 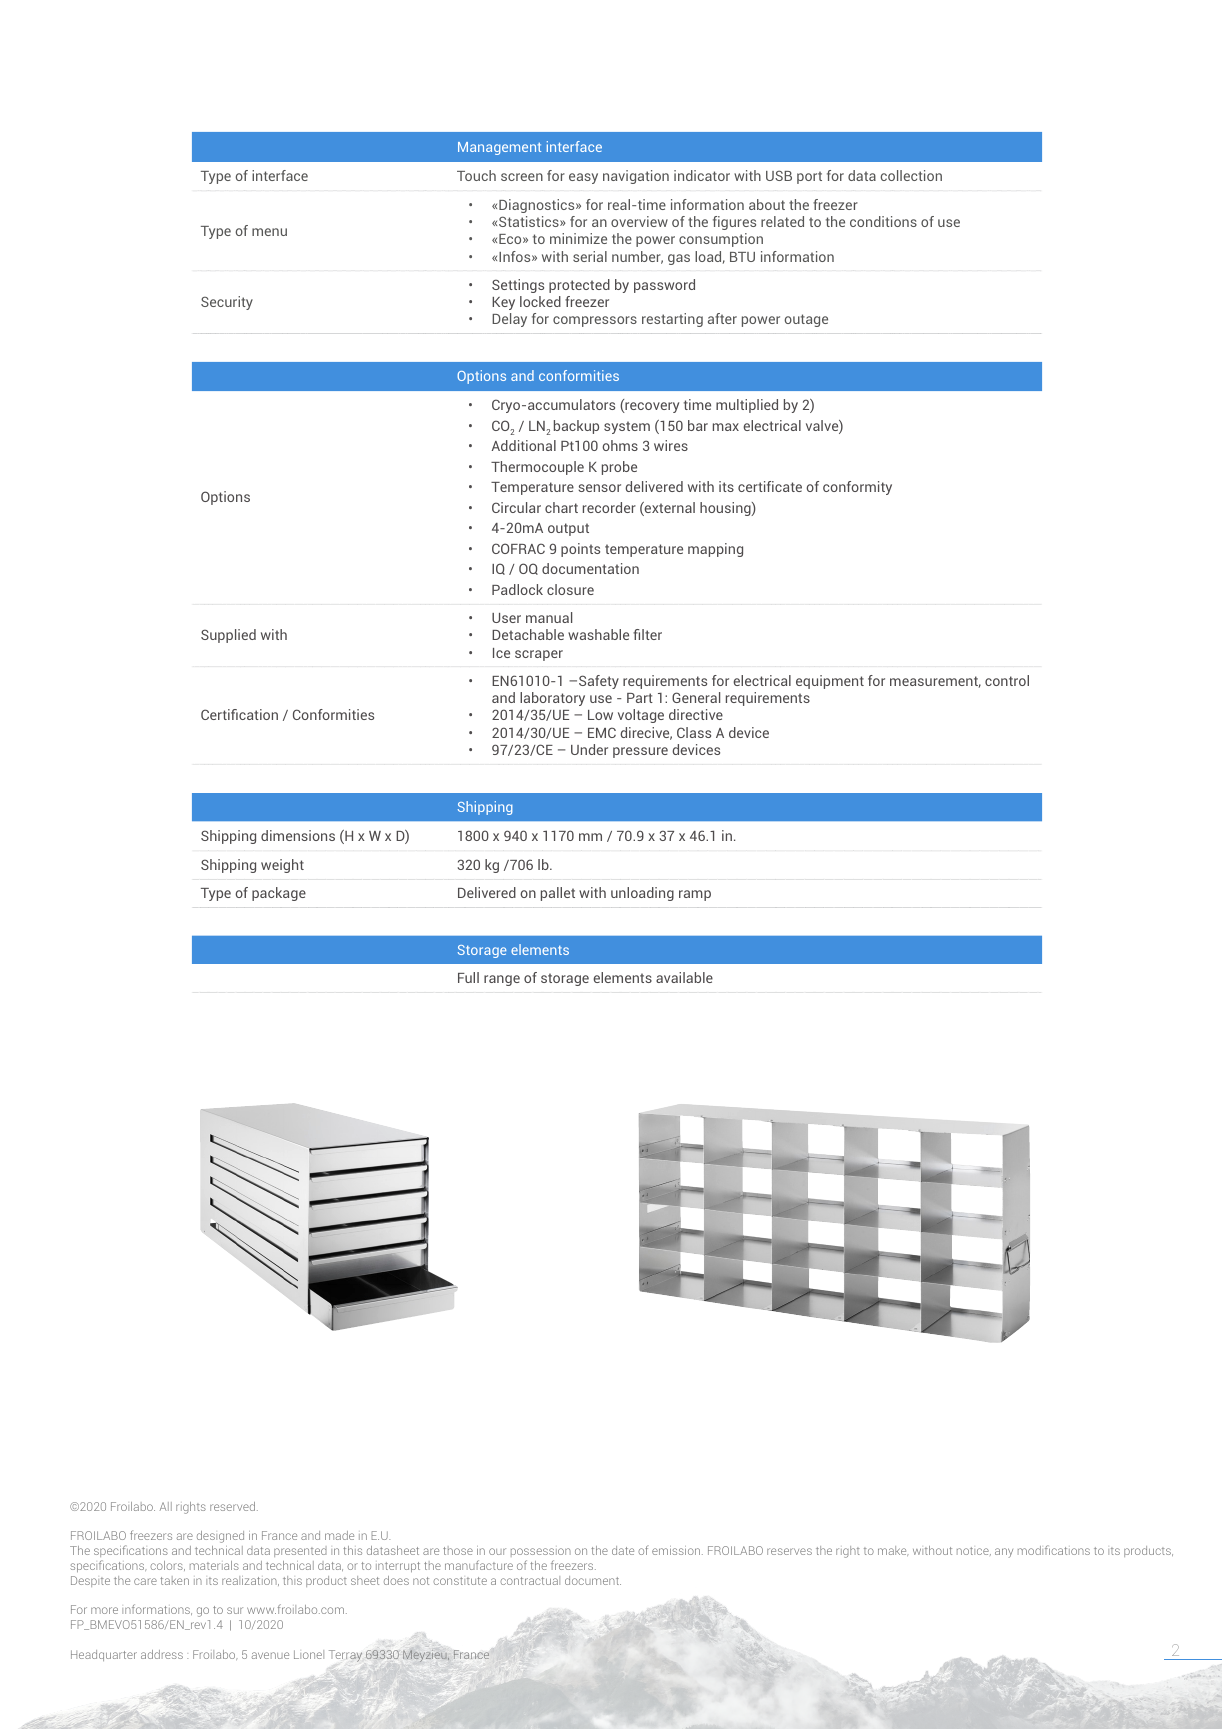 What do you see at coordinates (174, 1580) in the image?
I see `taken` at bounding box center [174, 1580].
